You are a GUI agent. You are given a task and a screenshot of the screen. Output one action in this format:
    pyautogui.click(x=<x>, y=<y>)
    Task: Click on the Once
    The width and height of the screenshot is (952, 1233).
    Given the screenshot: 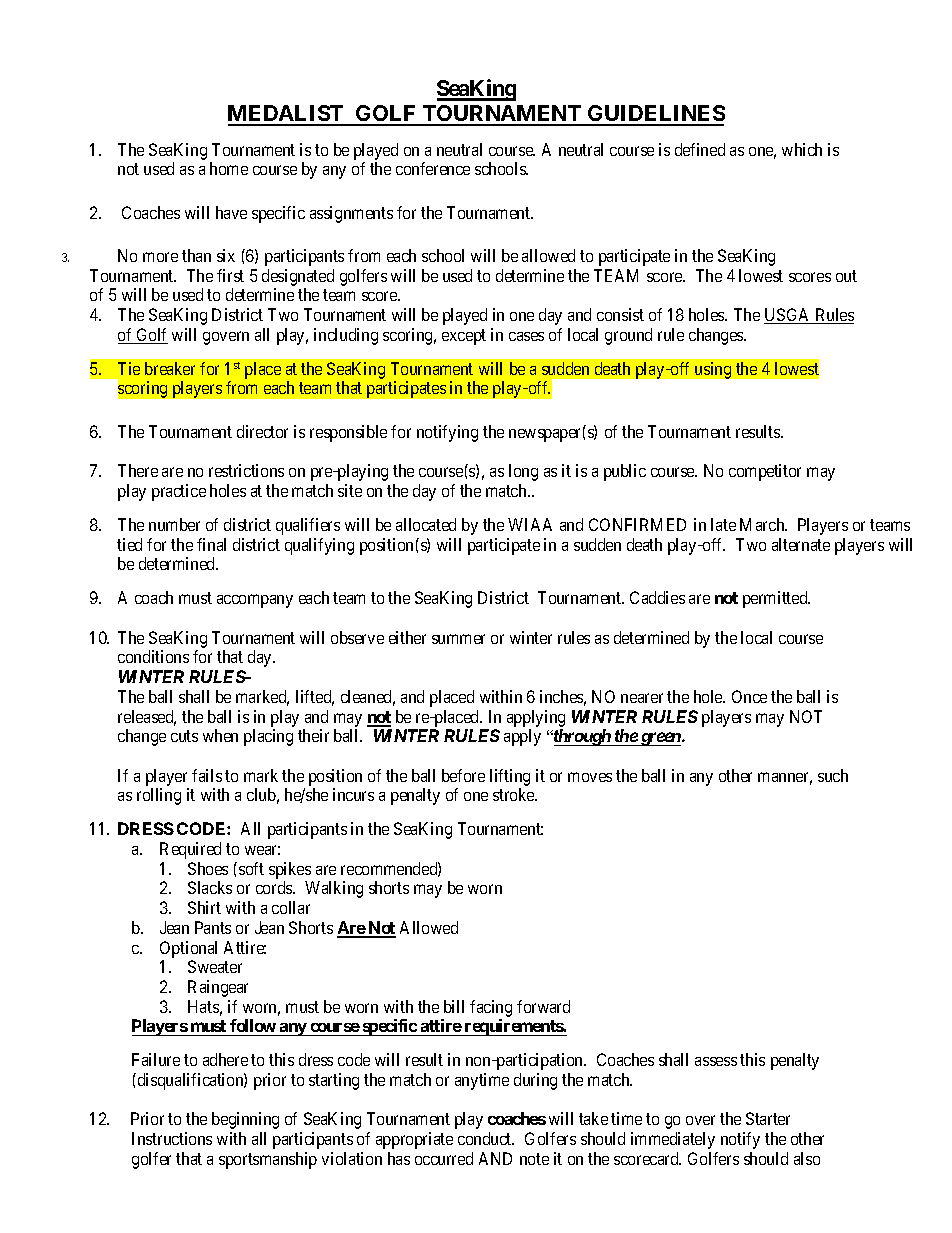 What is the action you would take?
    pyautogui.click(x=749, y=696)
